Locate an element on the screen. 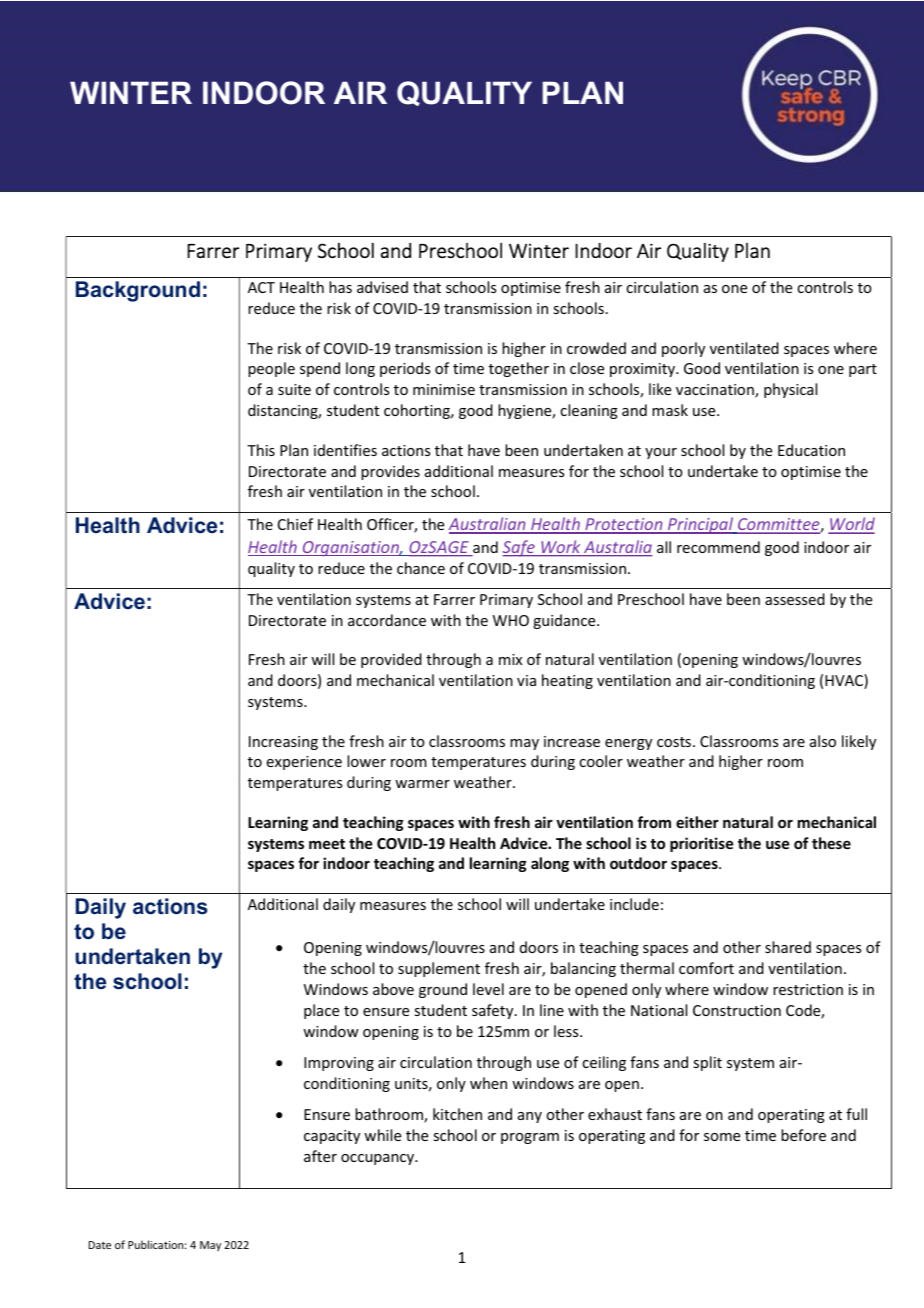 The image size is (924, 1308). Date is located at coordinates (100, 1245).
